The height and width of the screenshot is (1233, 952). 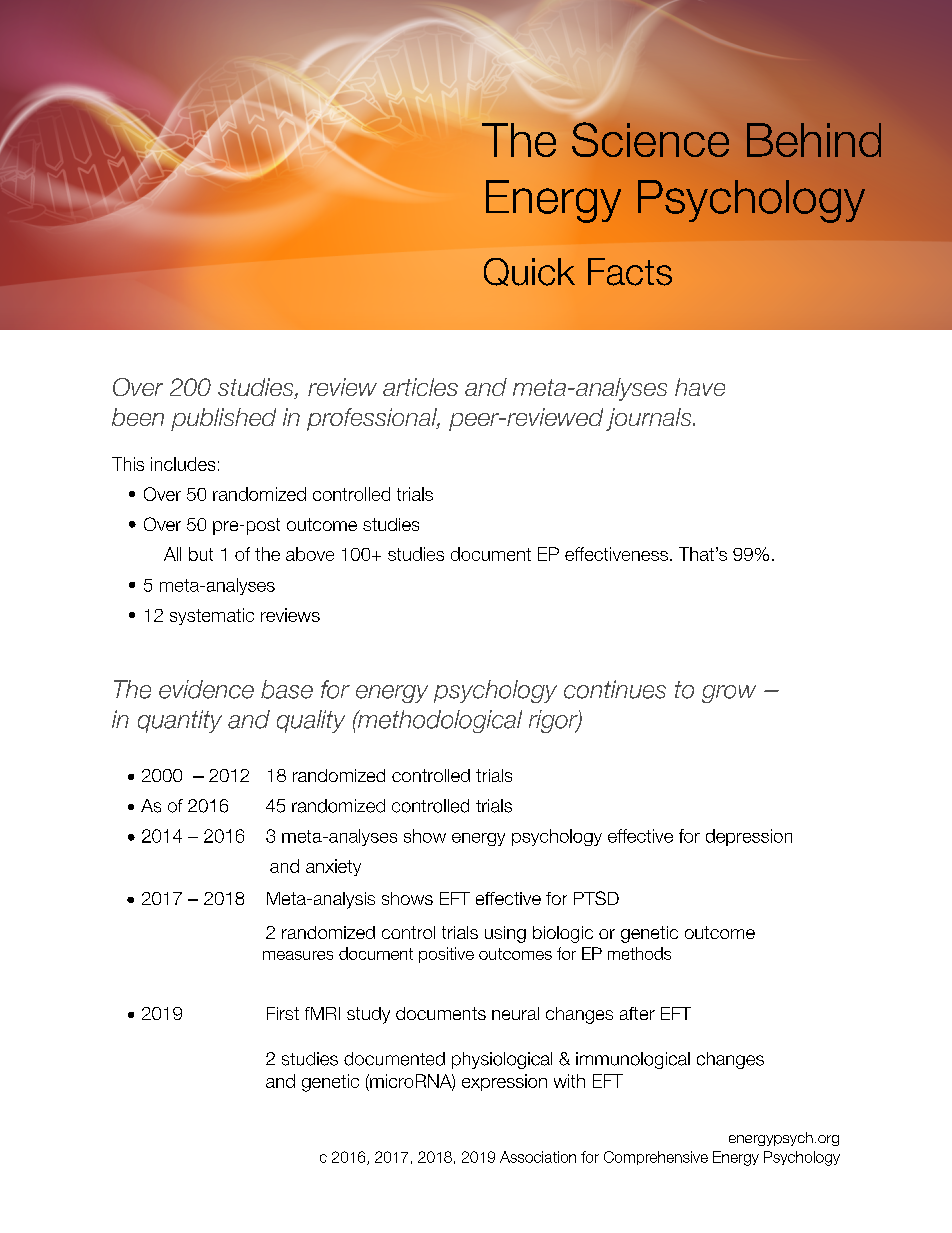 I want to click on First, so click(x=283, y=1013).
